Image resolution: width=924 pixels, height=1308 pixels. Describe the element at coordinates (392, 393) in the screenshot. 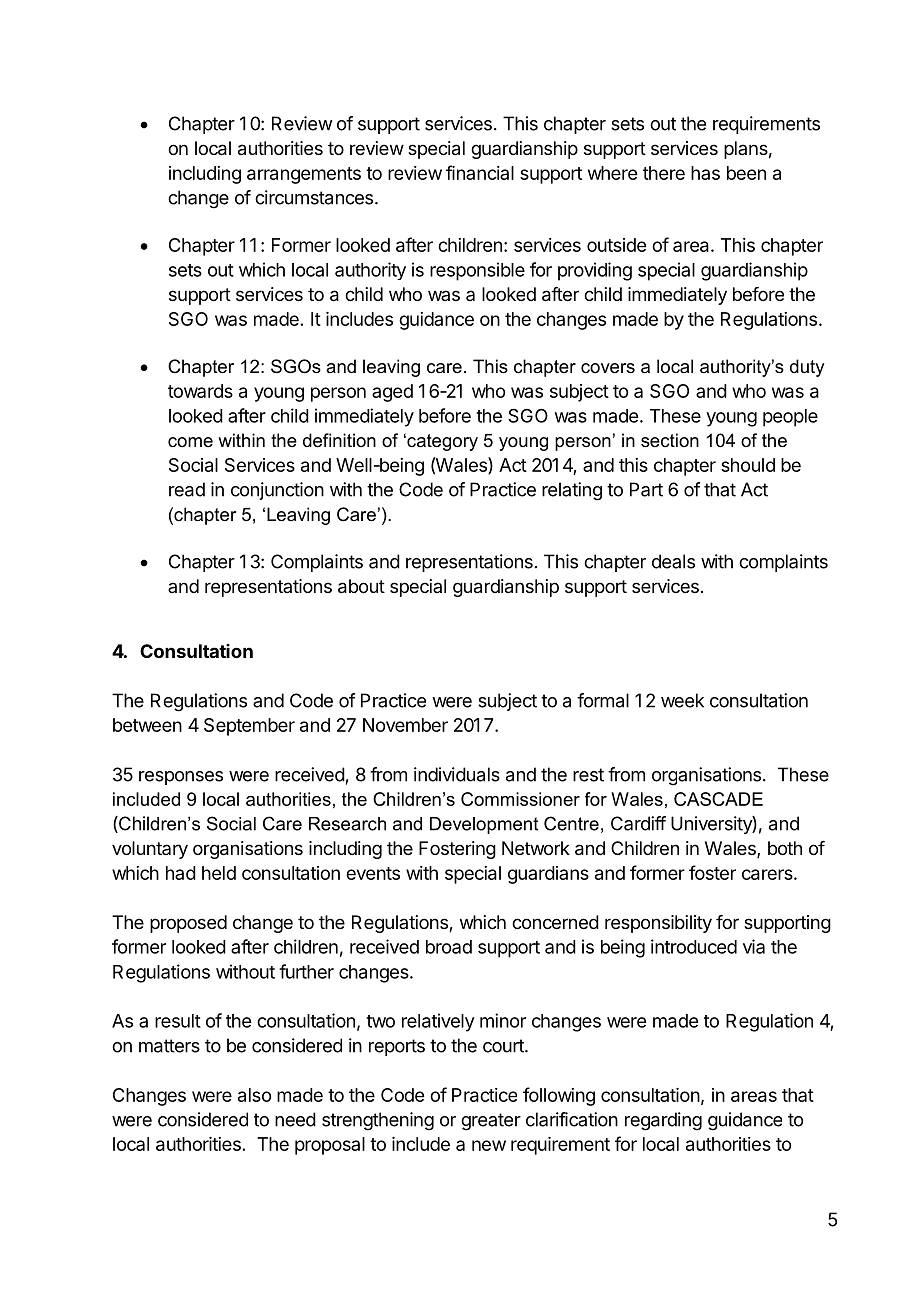

I see `aged` at that location.
